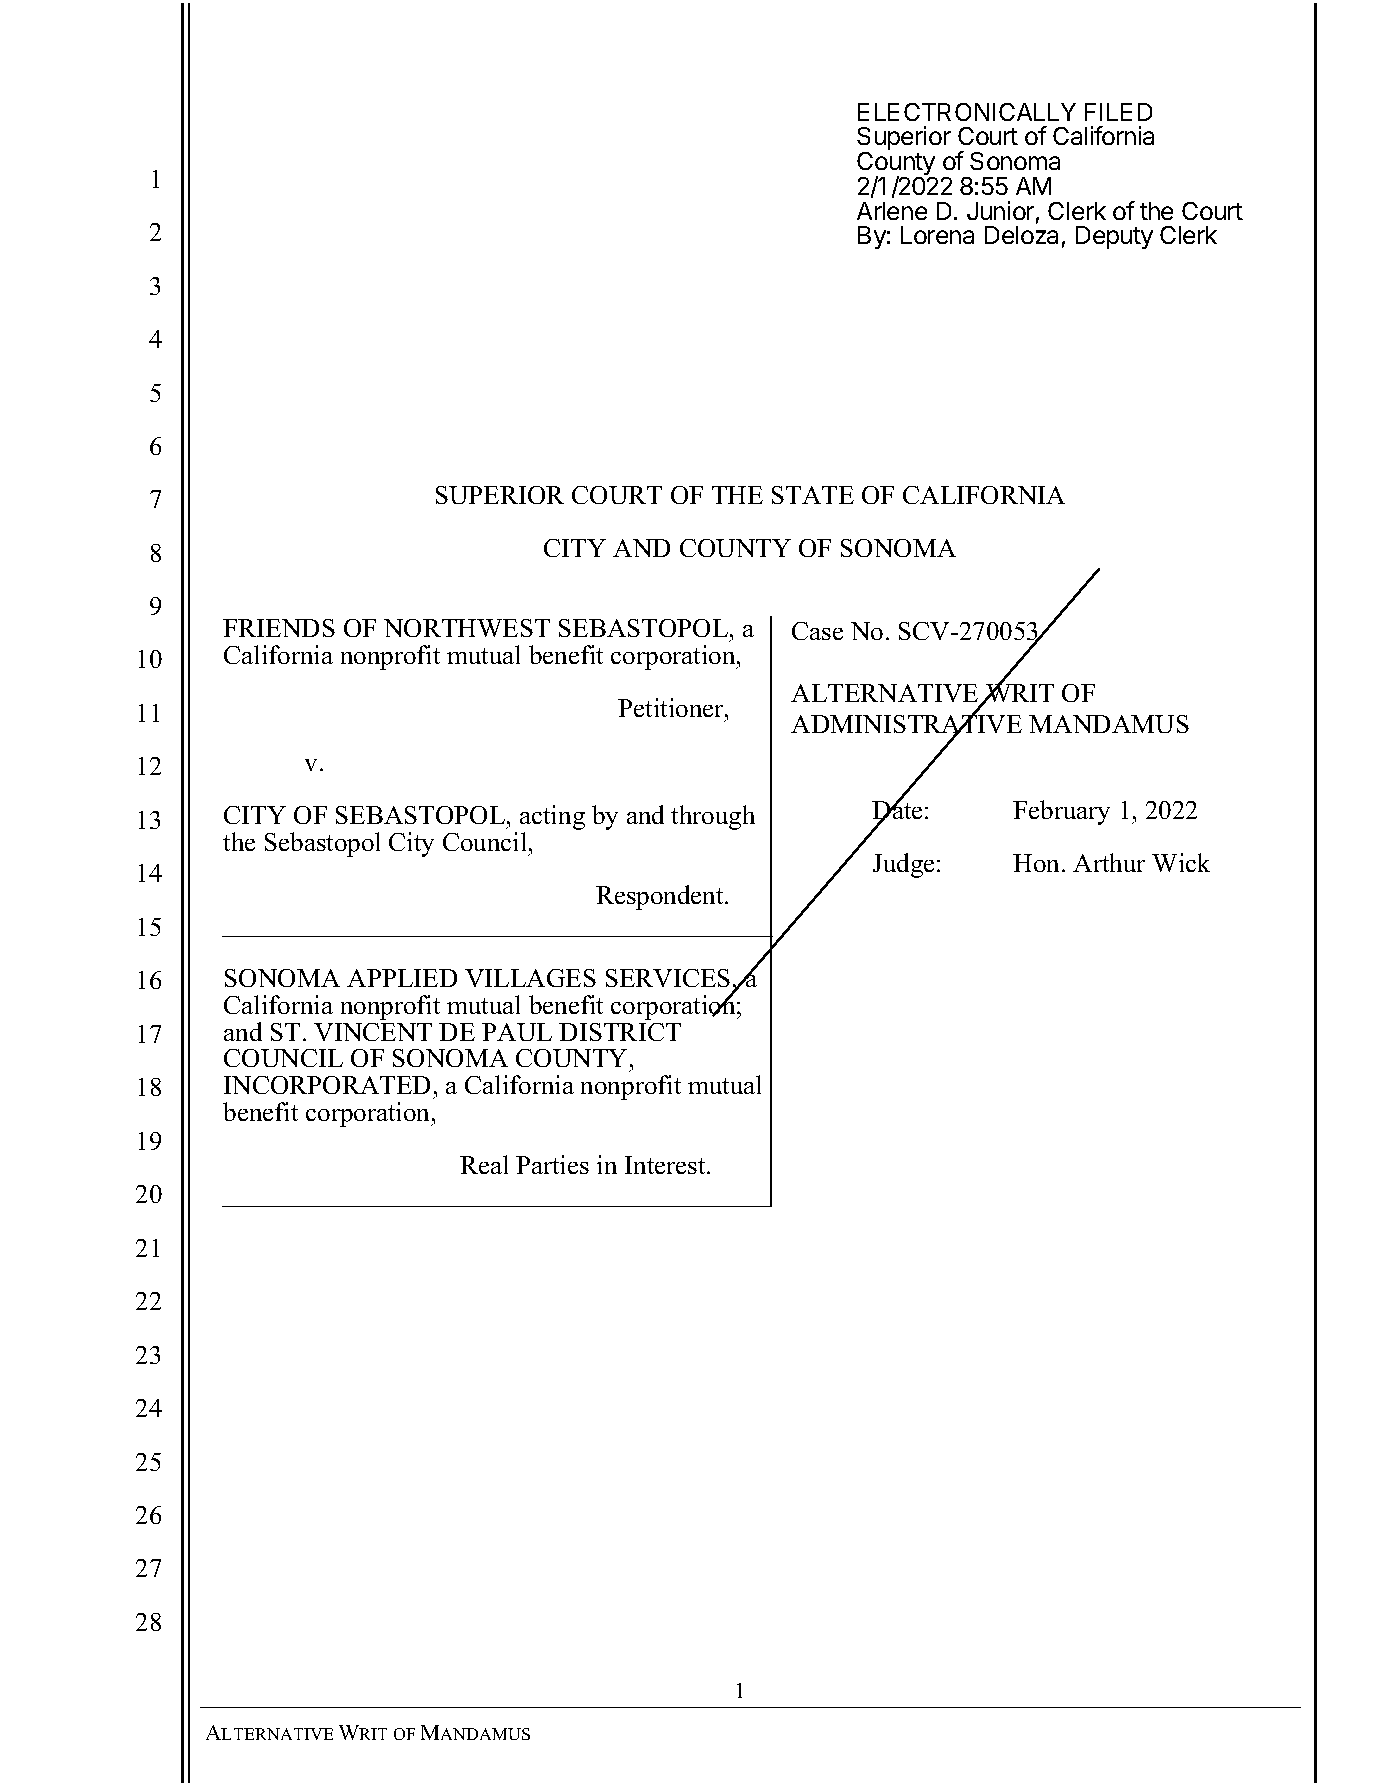  Describe the element at coordinates (892, 211) in the screenshot. I see `Arlene` at that location.
